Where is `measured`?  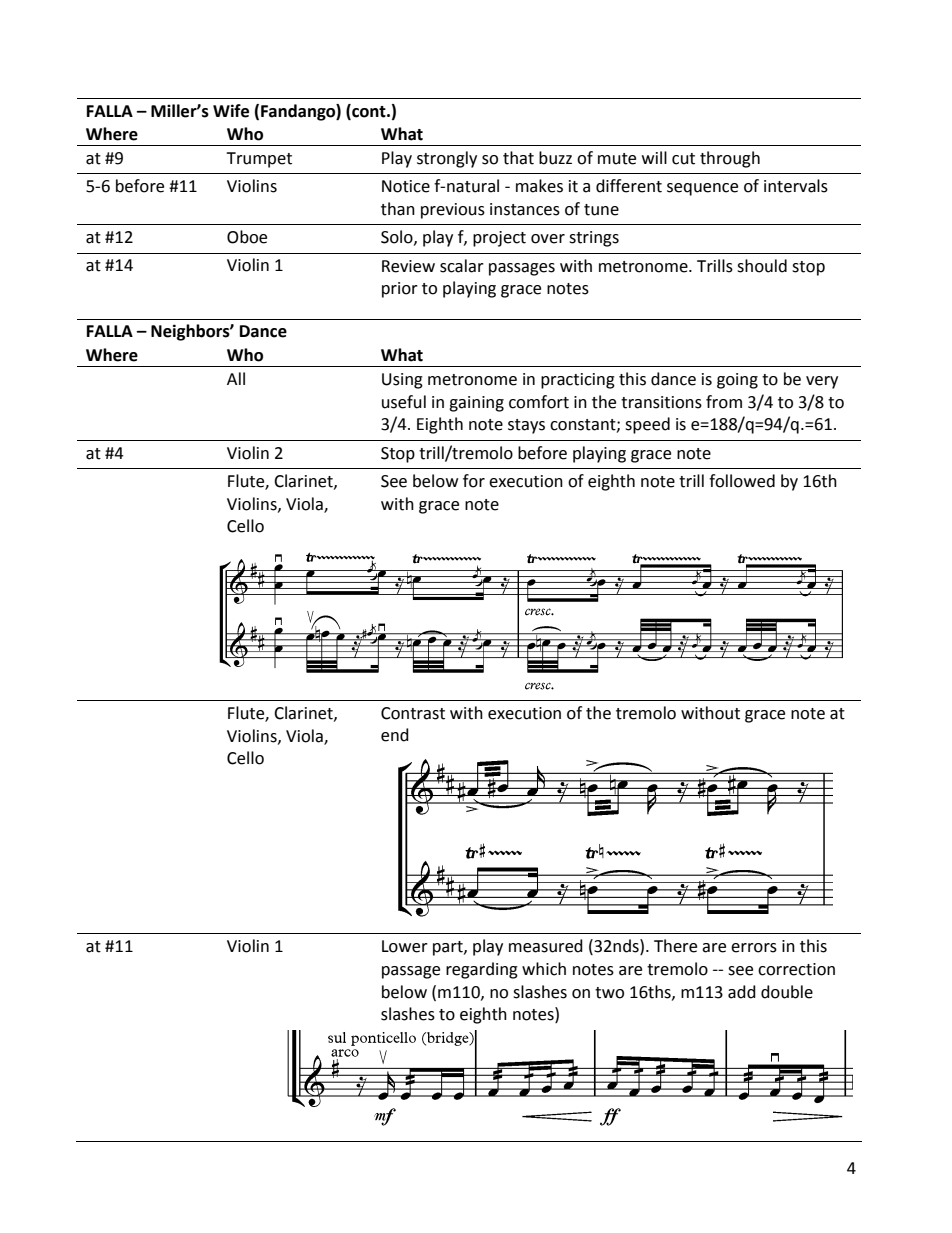
measured is located at coordinates (546, 946).
